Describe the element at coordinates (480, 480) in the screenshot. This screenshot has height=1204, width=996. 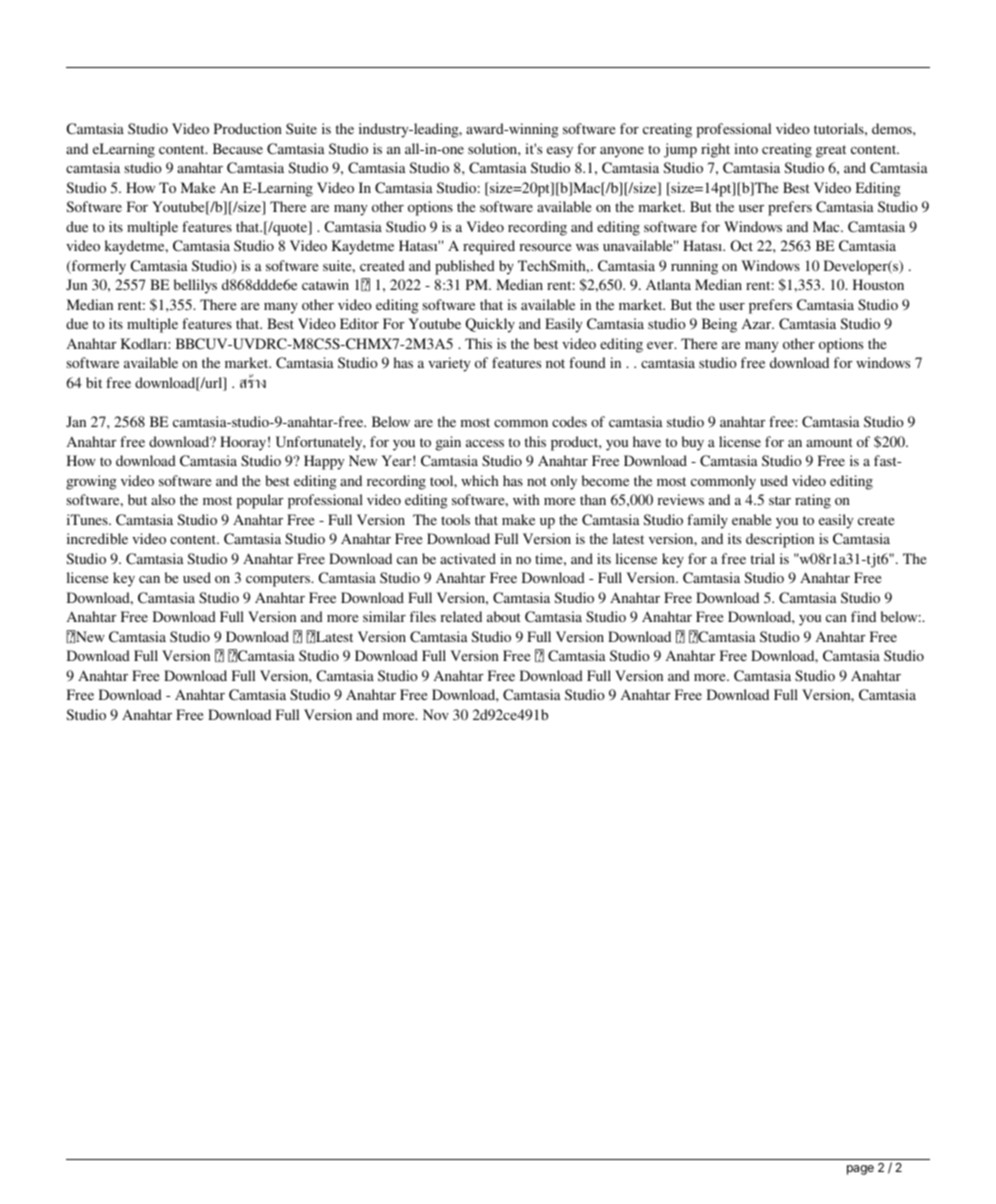
I see `which` at that location.
